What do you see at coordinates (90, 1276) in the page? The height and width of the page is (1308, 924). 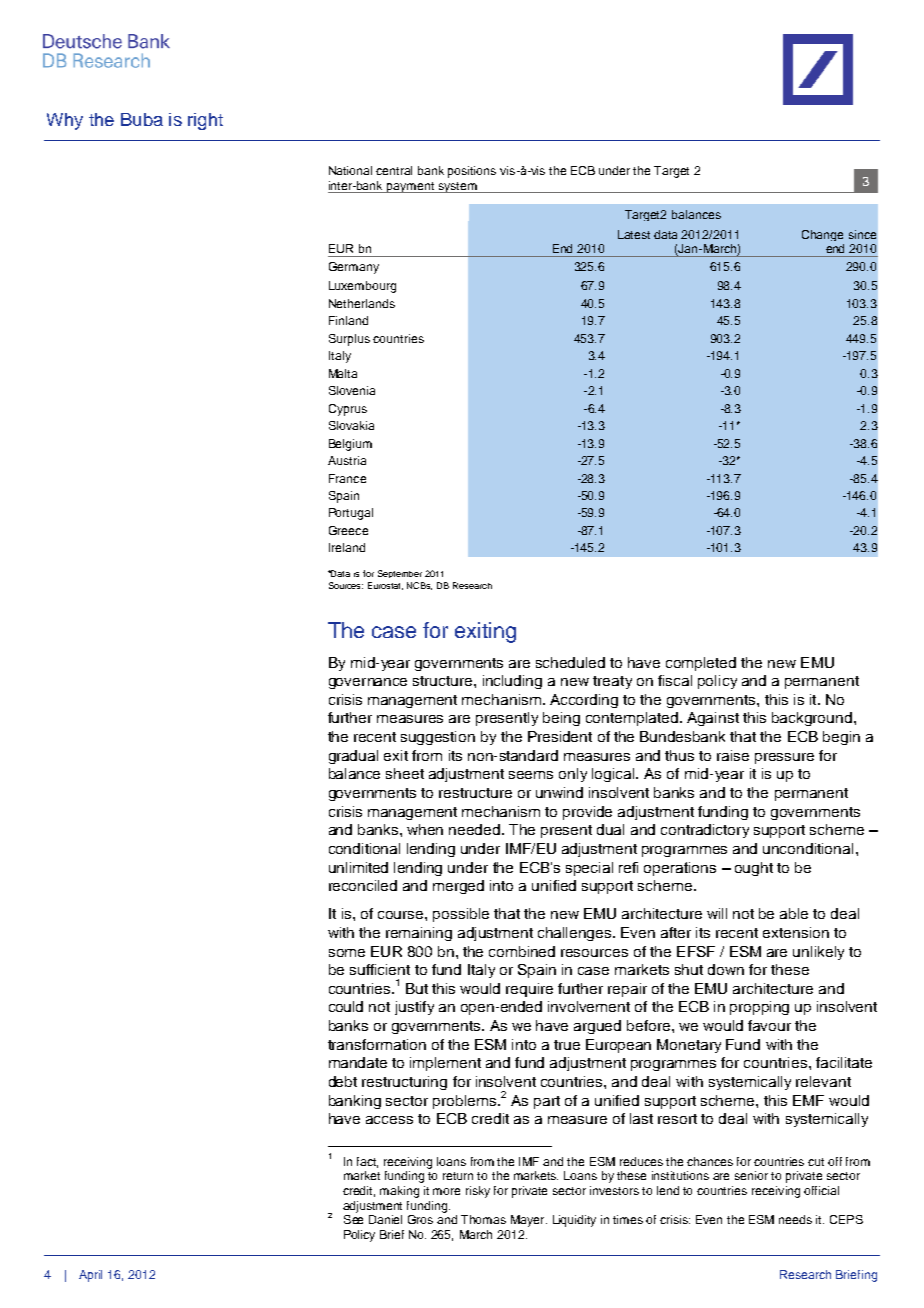 I see `April` at bounding box center [90, 1276].
